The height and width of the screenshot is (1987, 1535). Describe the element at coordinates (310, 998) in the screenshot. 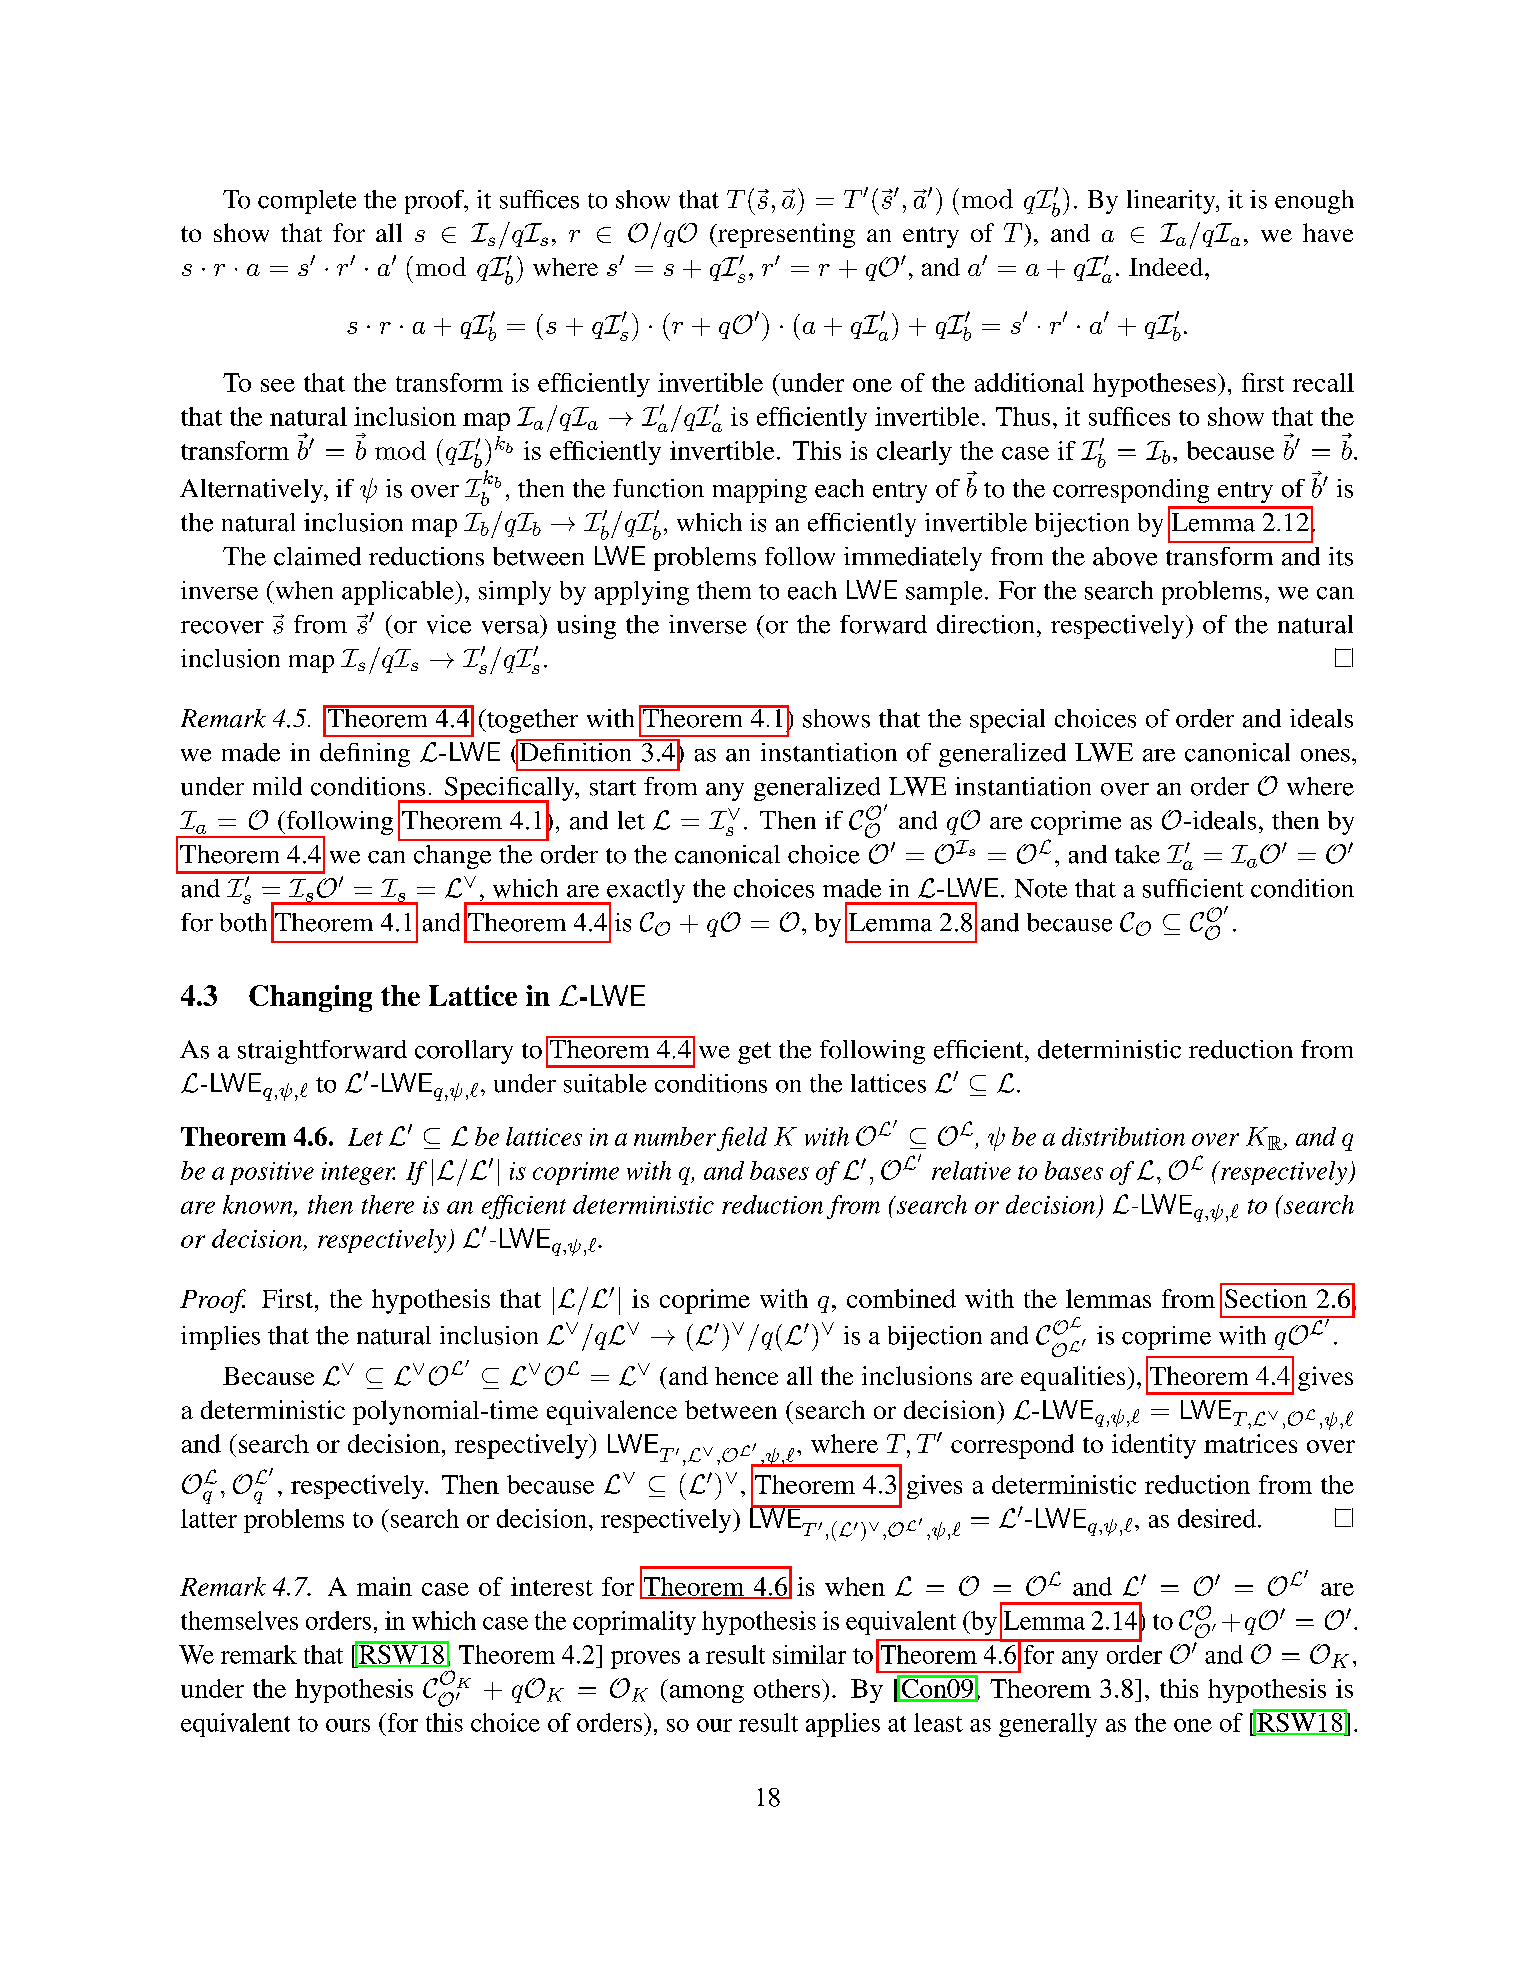

I see `Changing` at that location.
